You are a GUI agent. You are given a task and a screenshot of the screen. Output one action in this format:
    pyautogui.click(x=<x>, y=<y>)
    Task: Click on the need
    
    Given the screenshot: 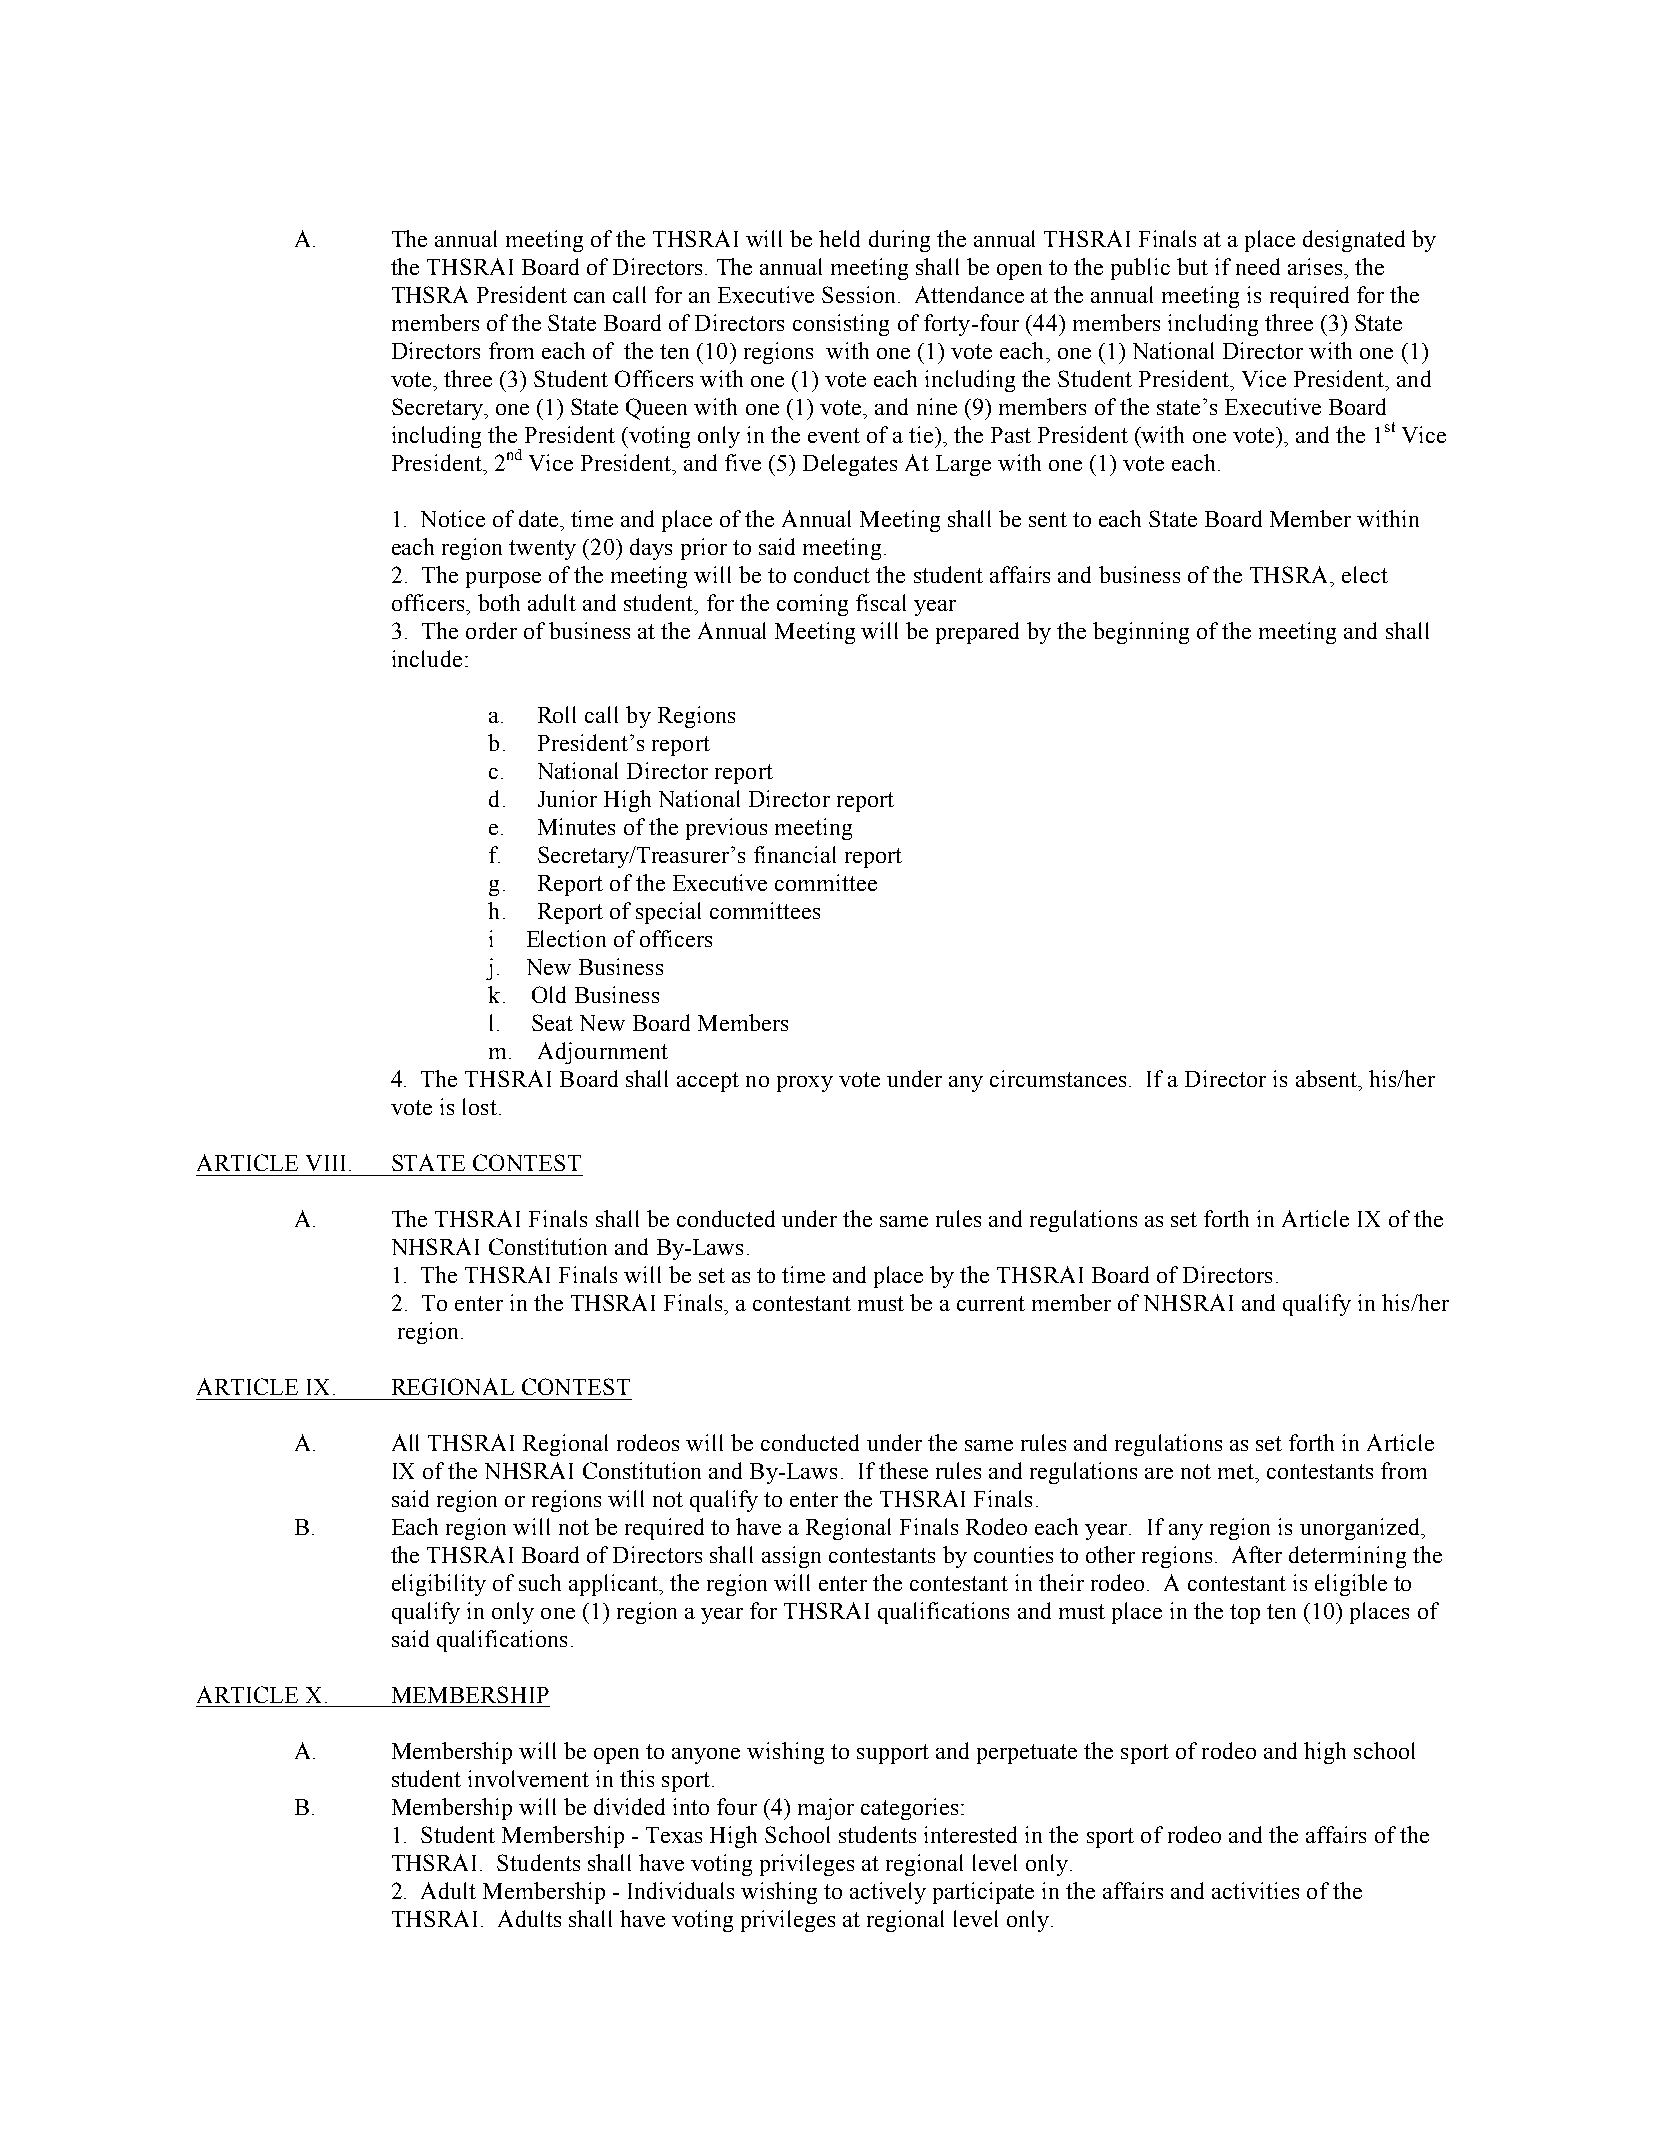 What is the action you would take?
    pyautogui.click(x=1258, y=266)
